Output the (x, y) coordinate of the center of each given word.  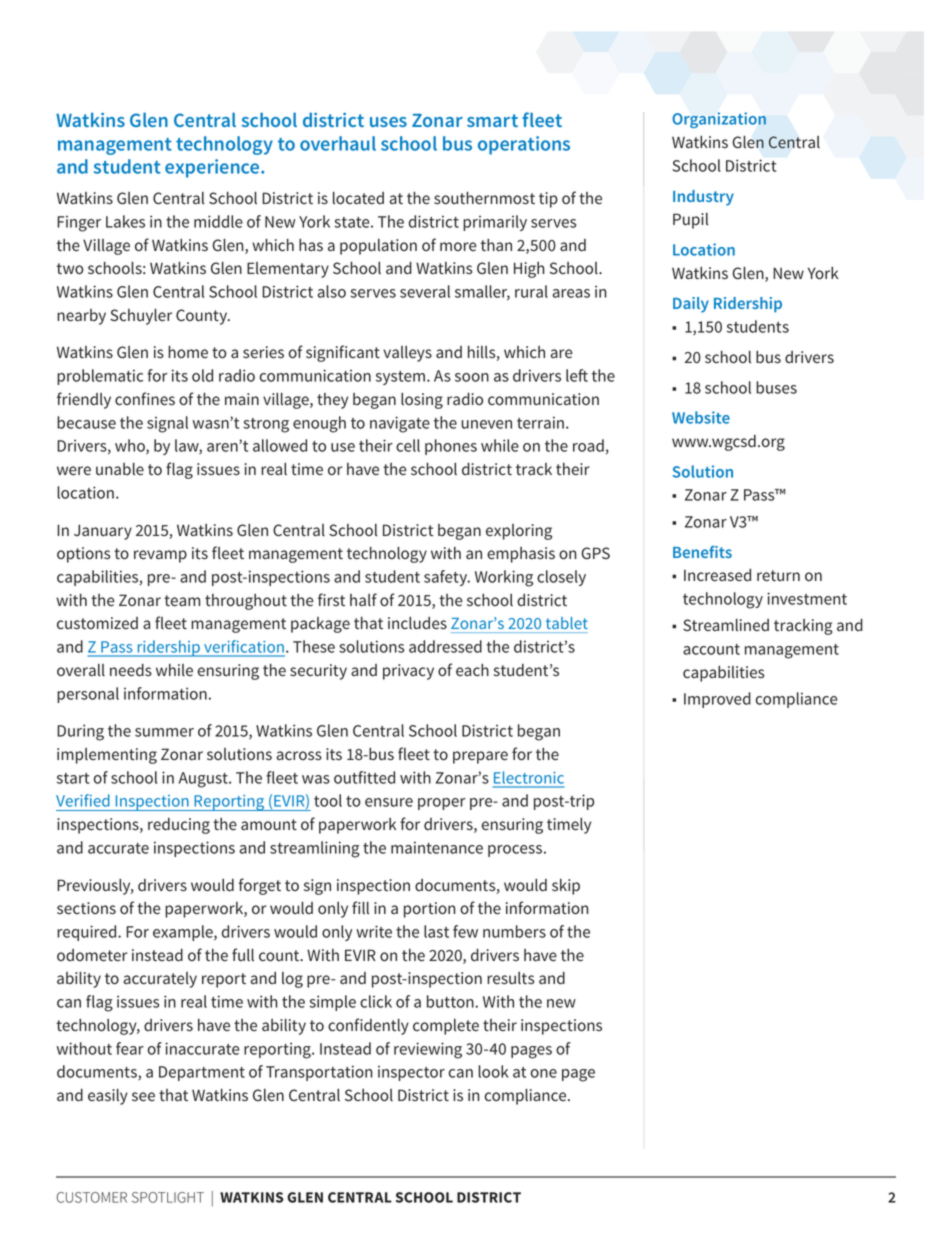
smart (492, 120)
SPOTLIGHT (168, 1197)
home (188, 352)
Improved (717, 700)
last (436, 931)
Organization (719, 120)
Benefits (702, 552)
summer (164, 732)
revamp (160, 556)
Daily (691, 305)
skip (566, 887)
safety (447, 578)
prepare (480, 757)
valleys (407, 354)
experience (213, 168)
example (184, 933)
